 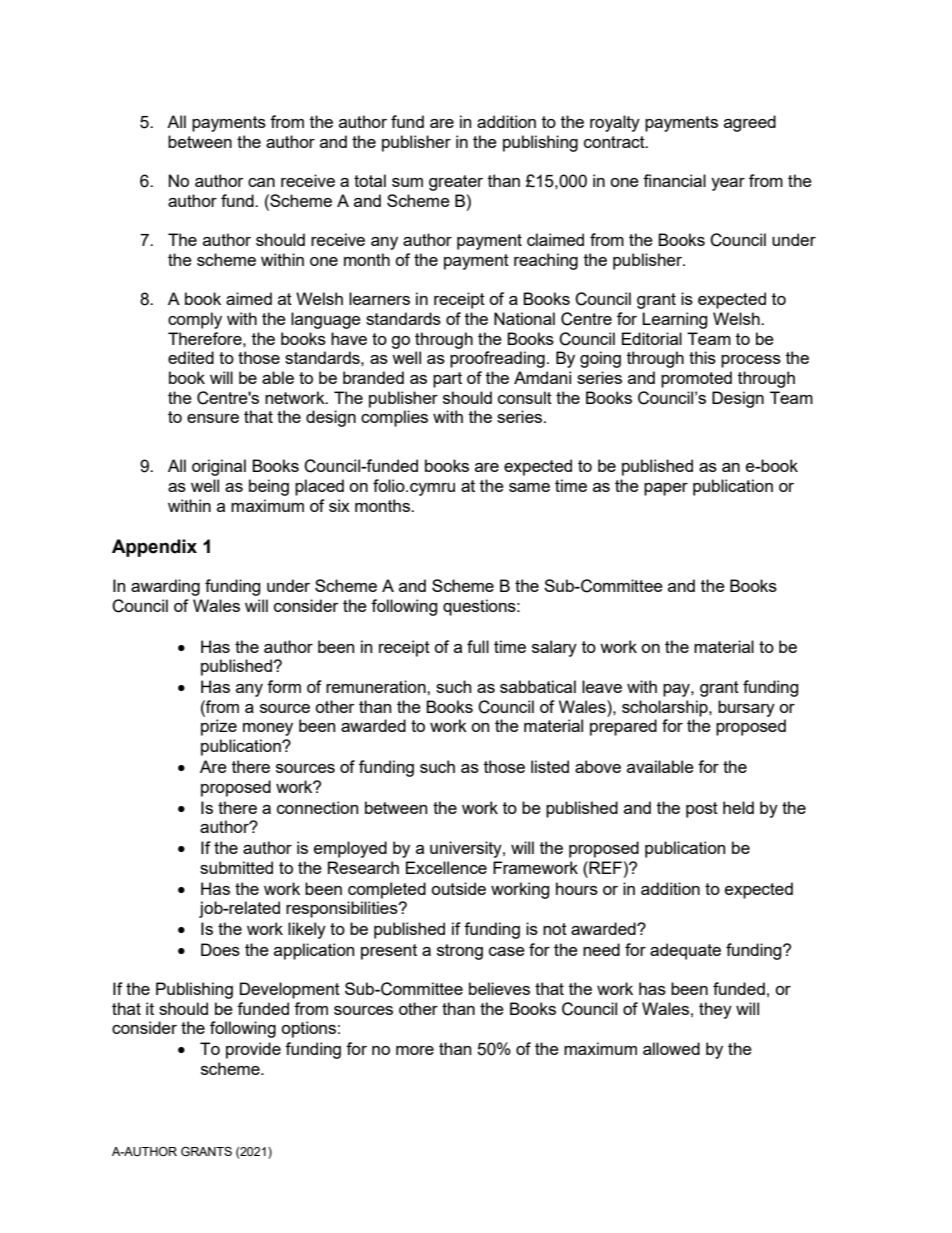 I want to click on remuneration, so click(x=377, y=686).
